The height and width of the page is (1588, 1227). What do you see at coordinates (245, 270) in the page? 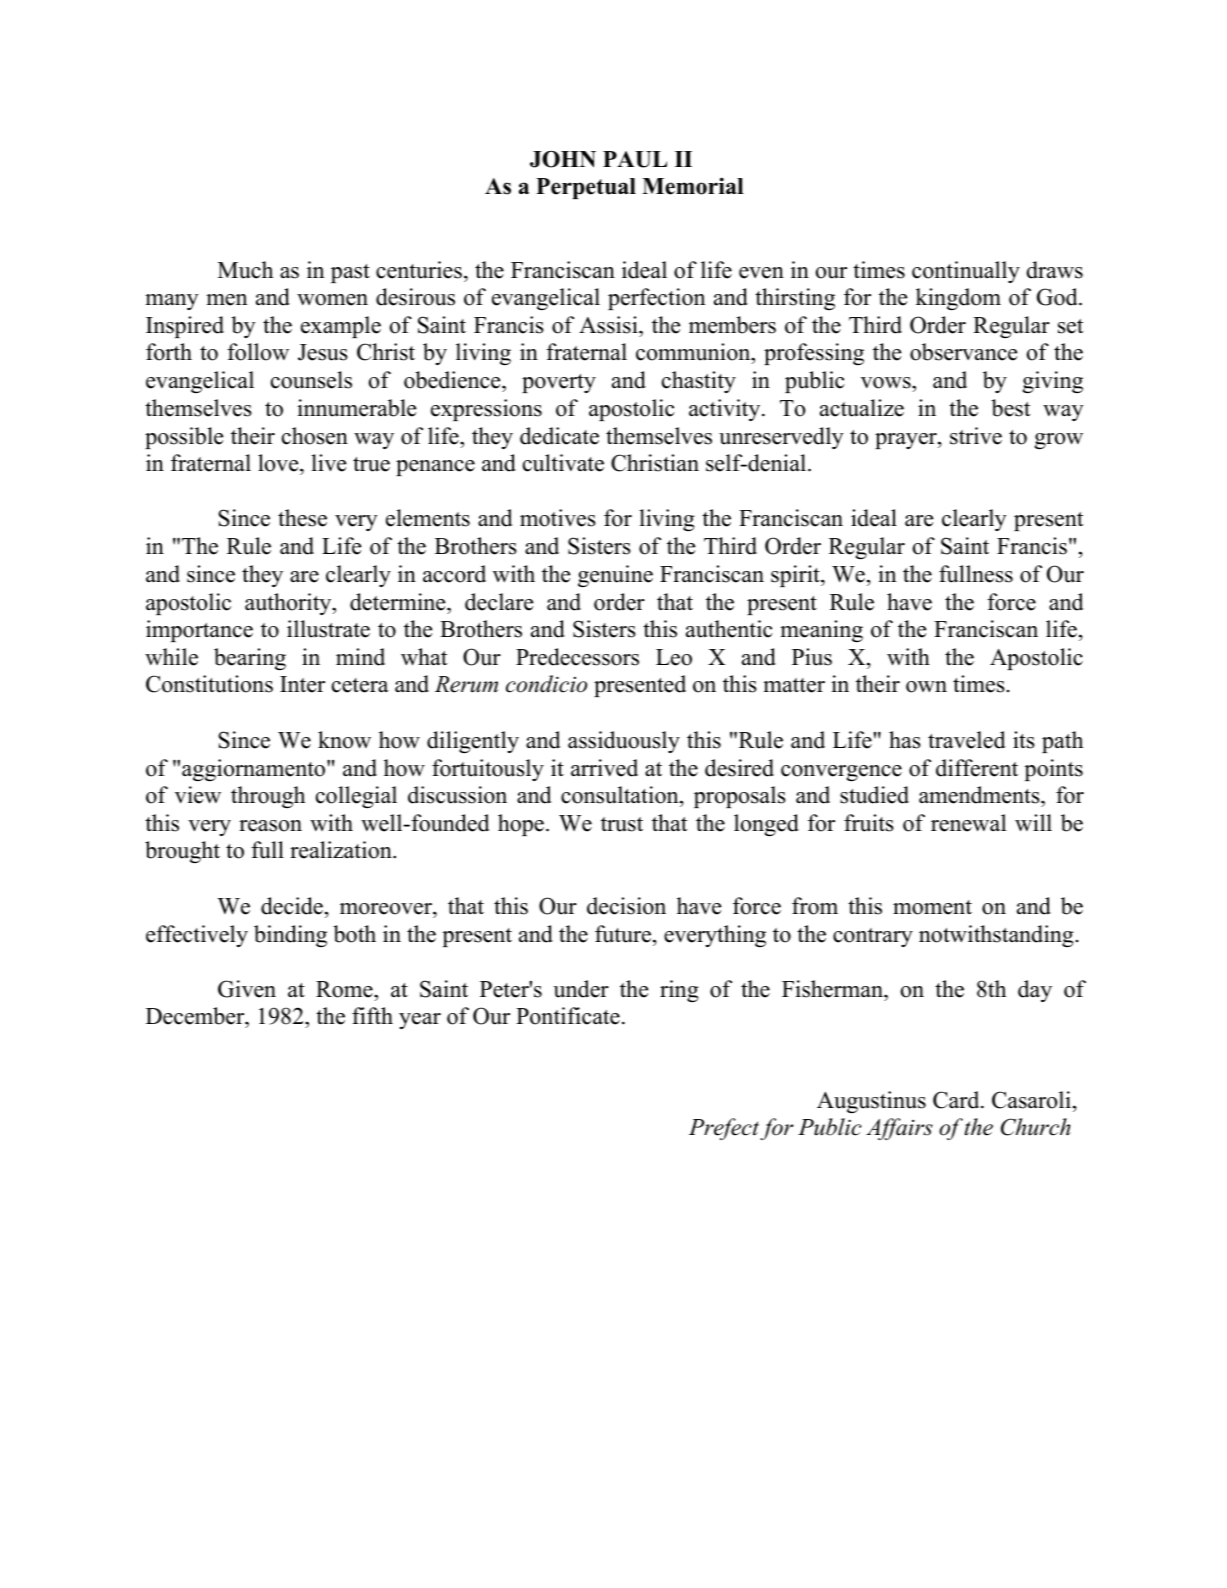
I see `Much` at bounding box center [245, 270].
